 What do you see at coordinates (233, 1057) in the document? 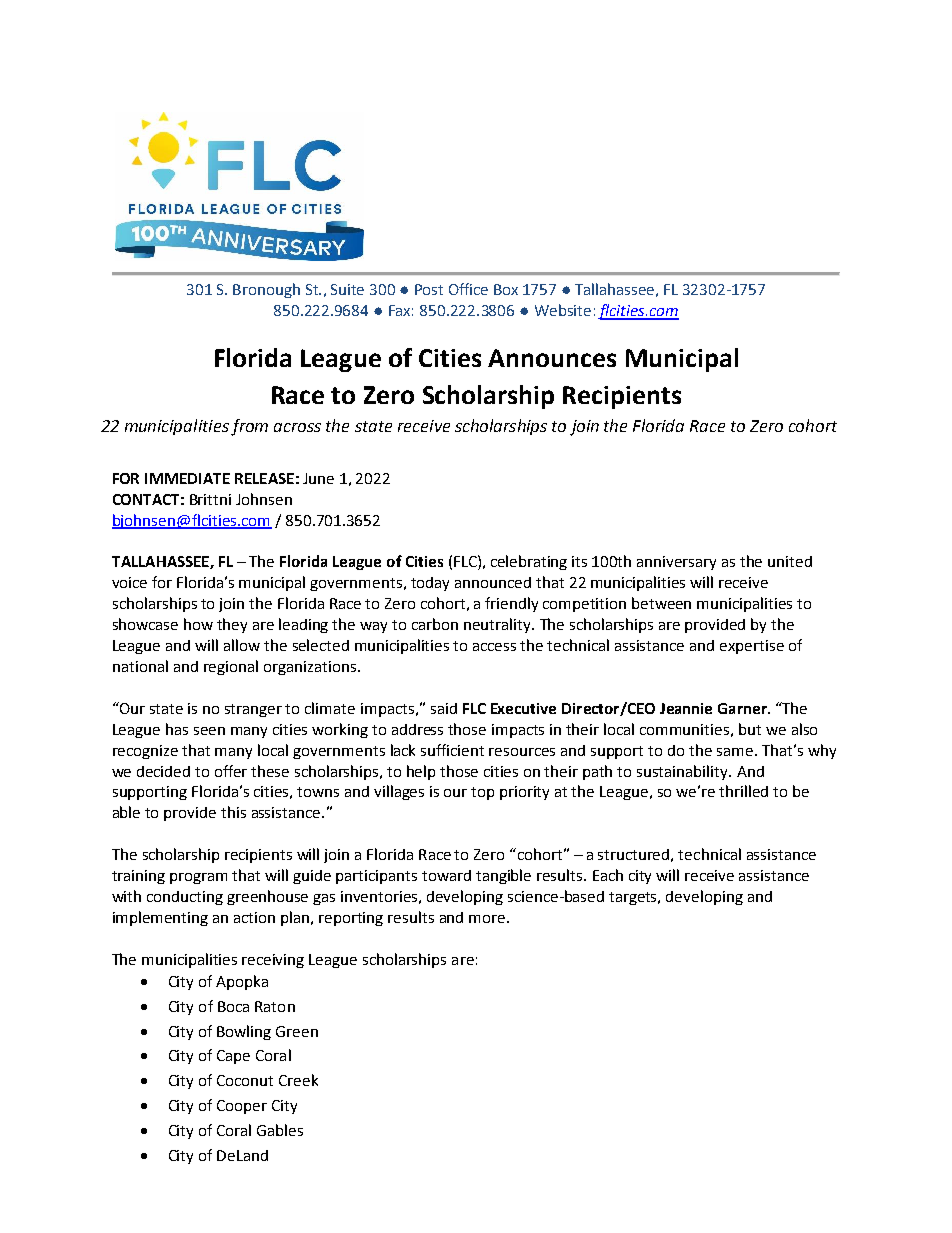
I see `Cape` at bounding box center [233, 1057].
